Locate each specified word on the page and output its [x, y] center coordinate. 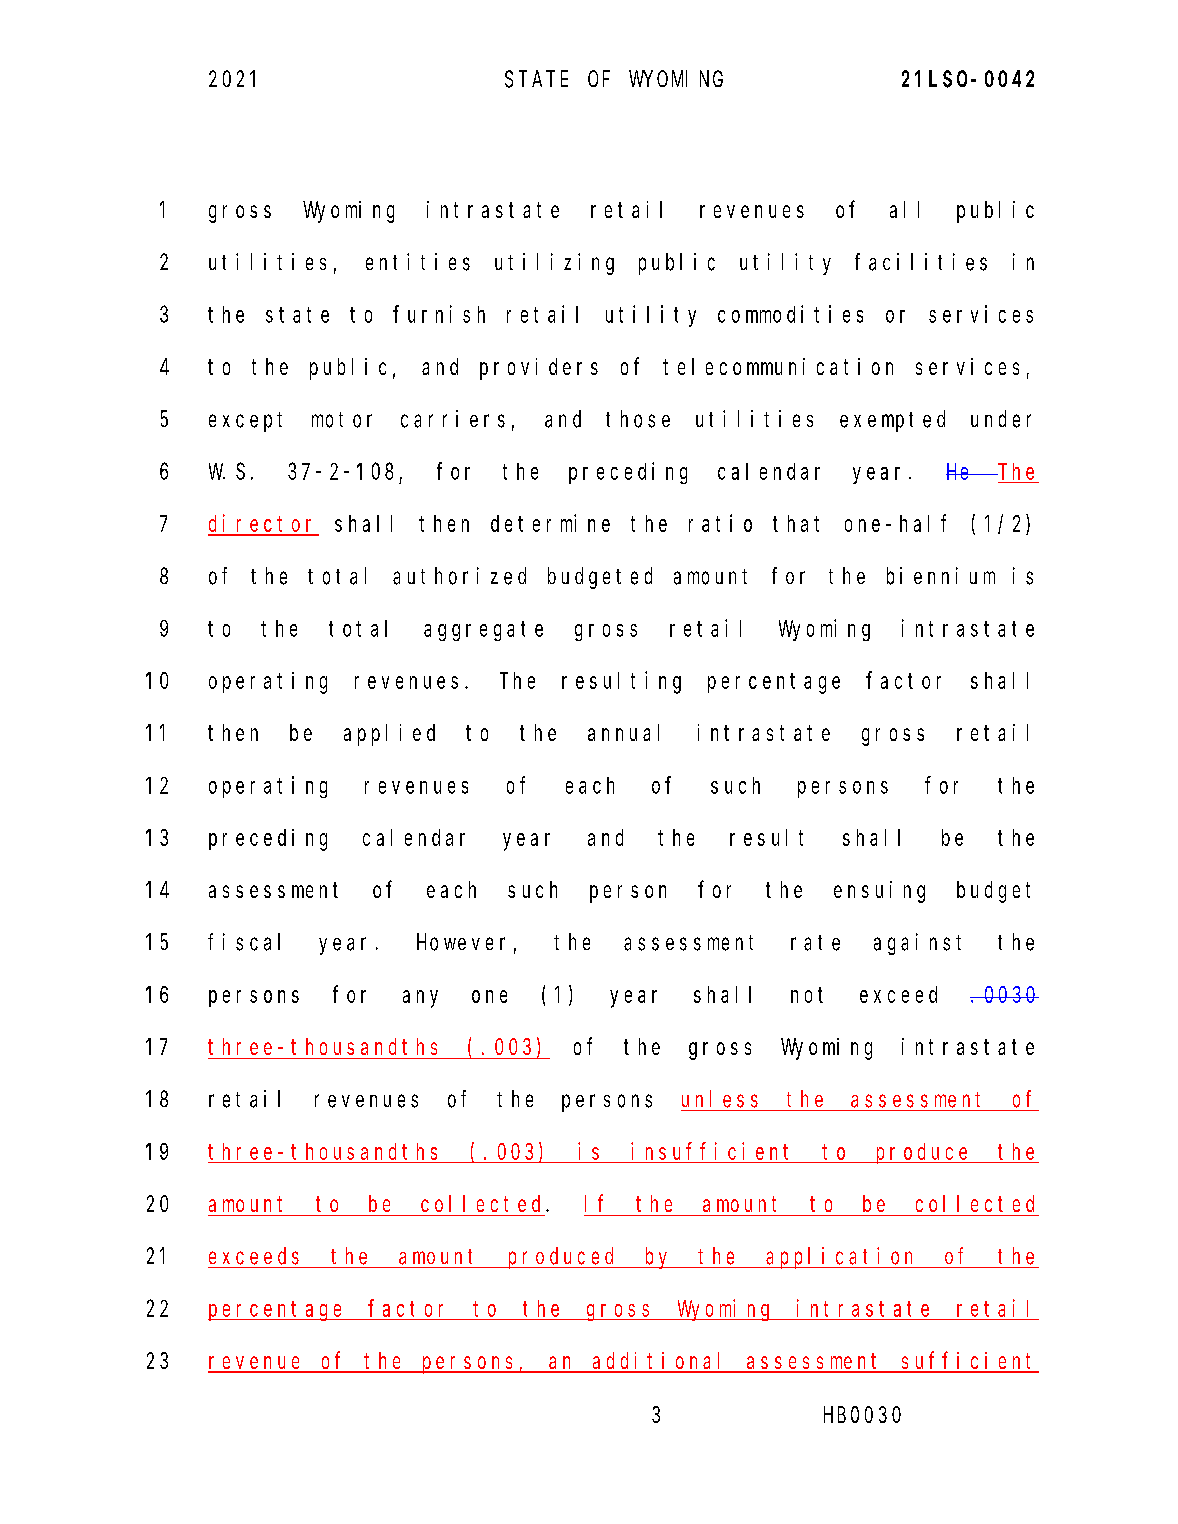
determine [550, 523]
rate [815, 943]
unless [720, 1099]
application [842, 1258]
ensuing [879, 892]
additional [661, 1362]
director [263, 524]
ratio [720, 523]
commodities [790, 314]
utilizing [554, 264]
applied [389, 735]
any [420, 999]
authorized [459, 576]
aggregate [483, 631]
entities [418, 262]
